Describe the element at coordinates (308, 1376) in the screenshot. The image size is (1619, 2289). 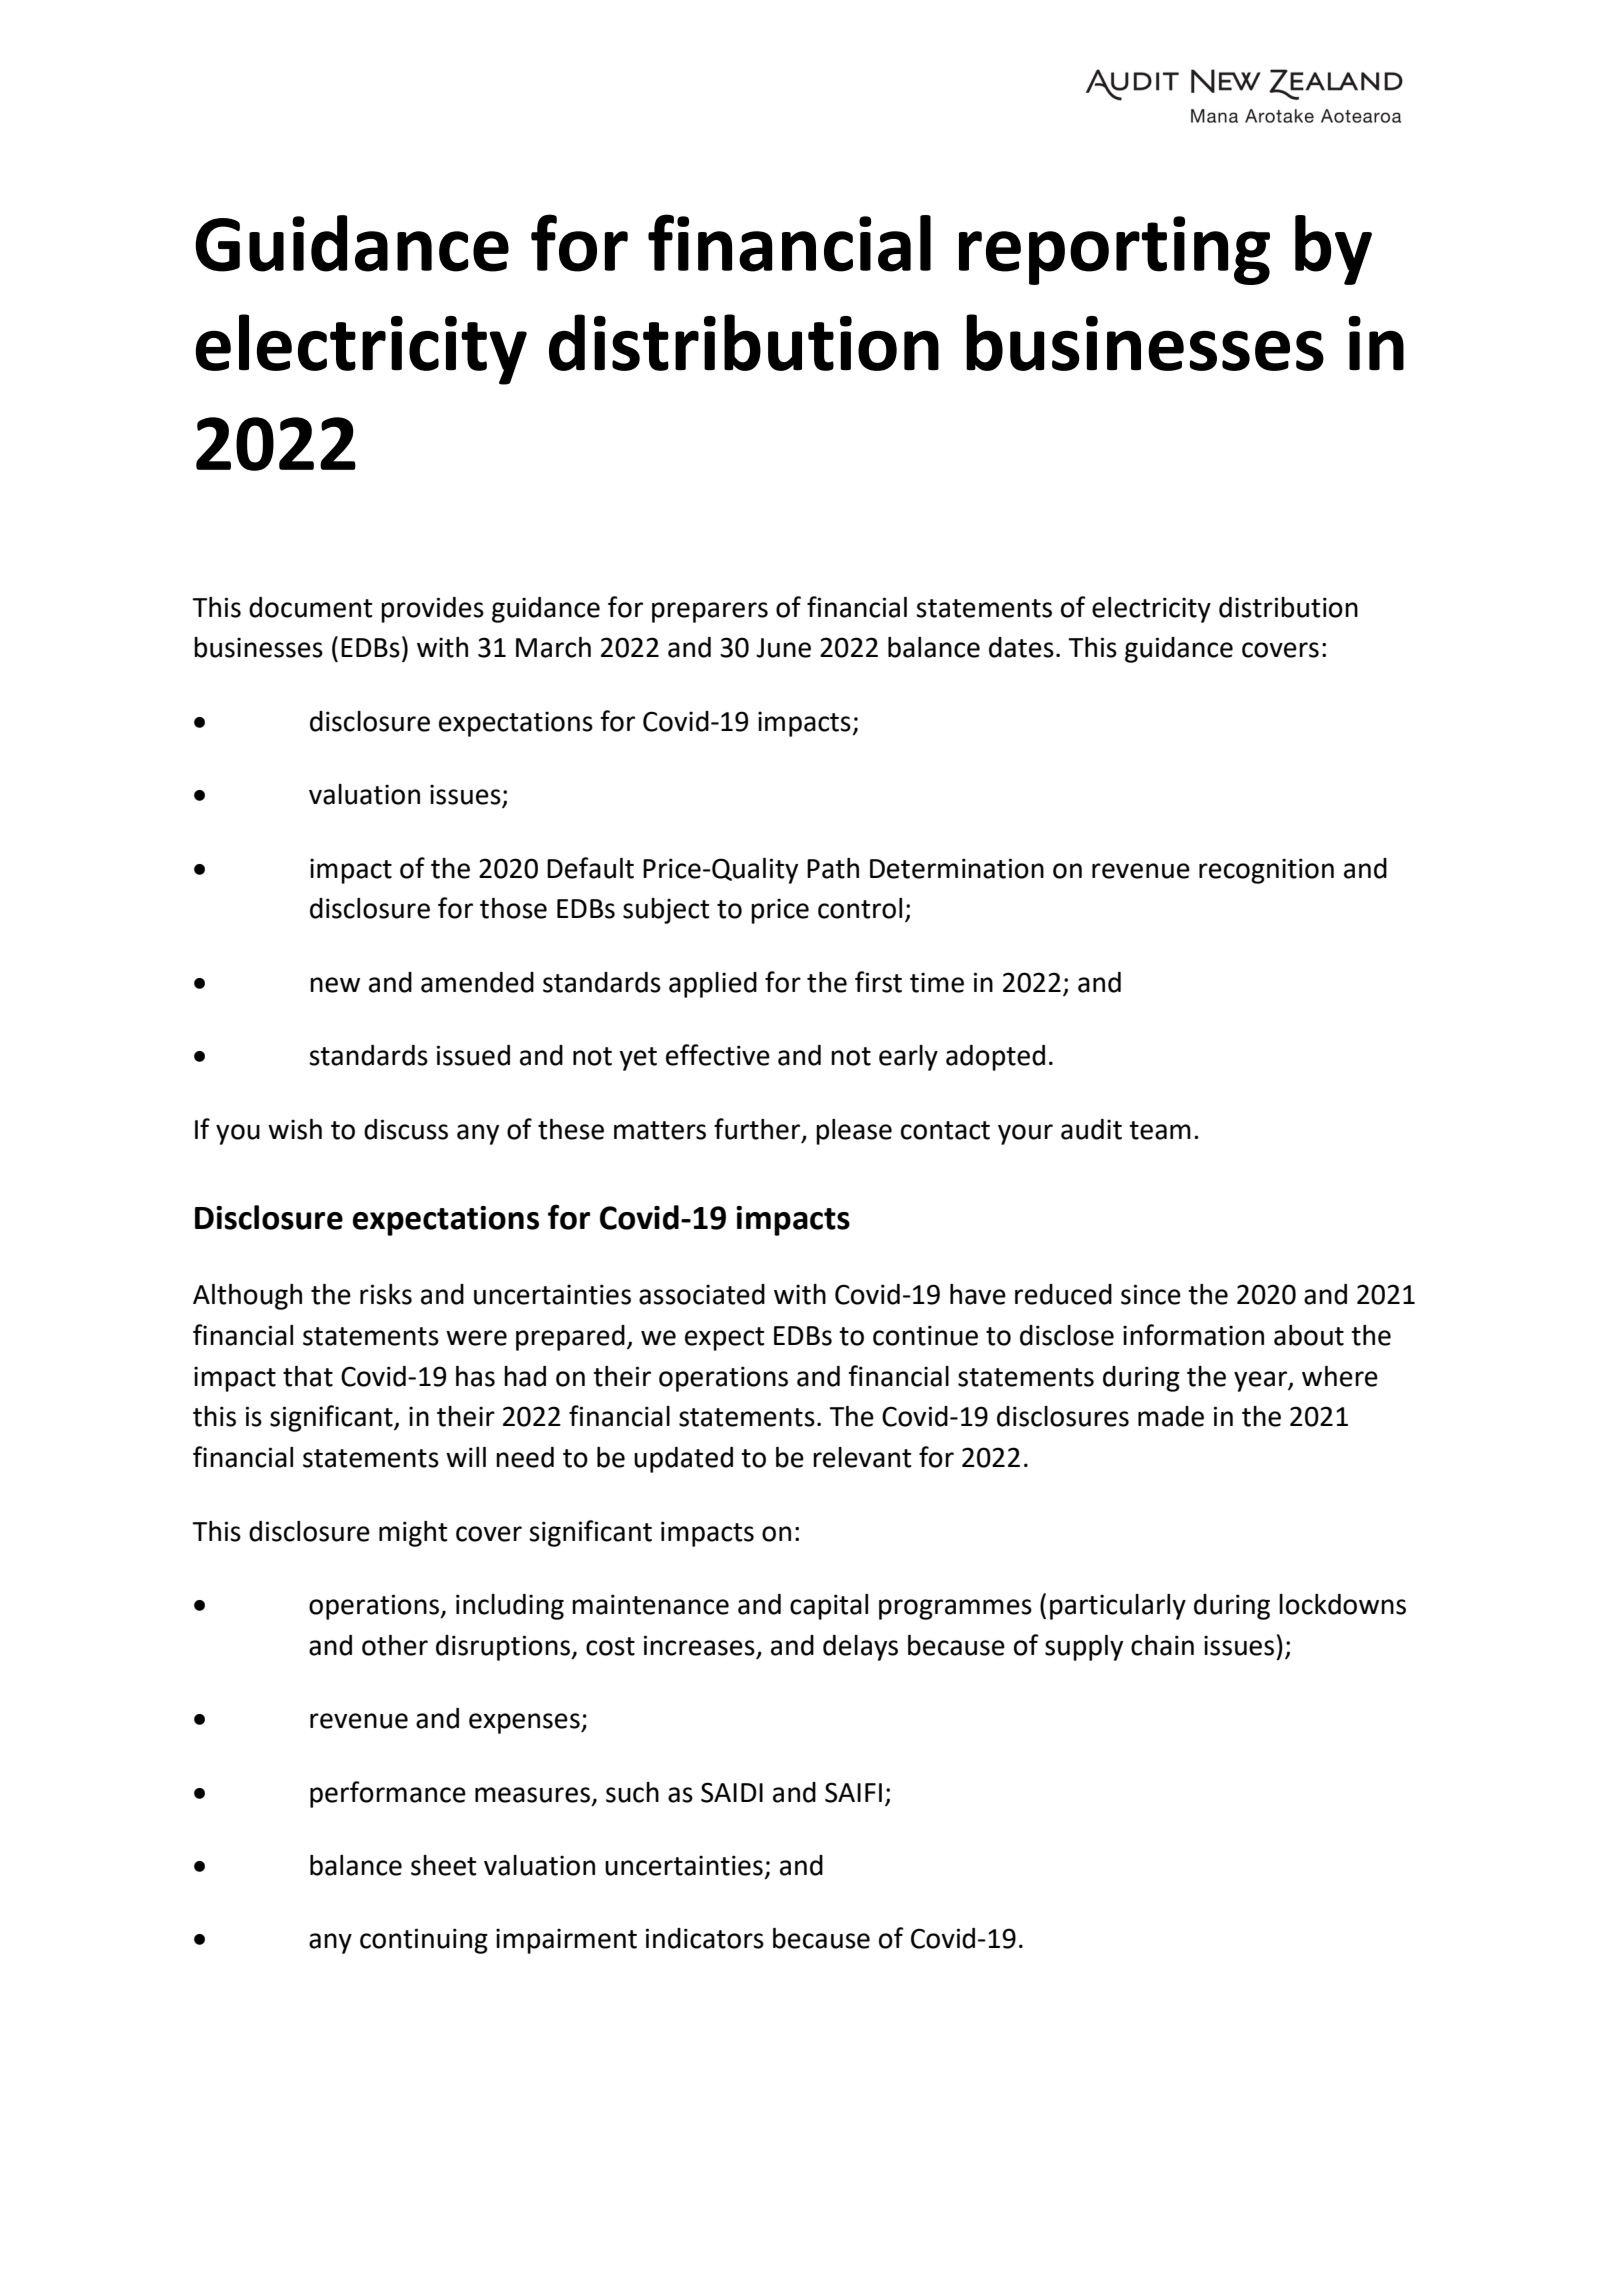
I see `that` at that location.
